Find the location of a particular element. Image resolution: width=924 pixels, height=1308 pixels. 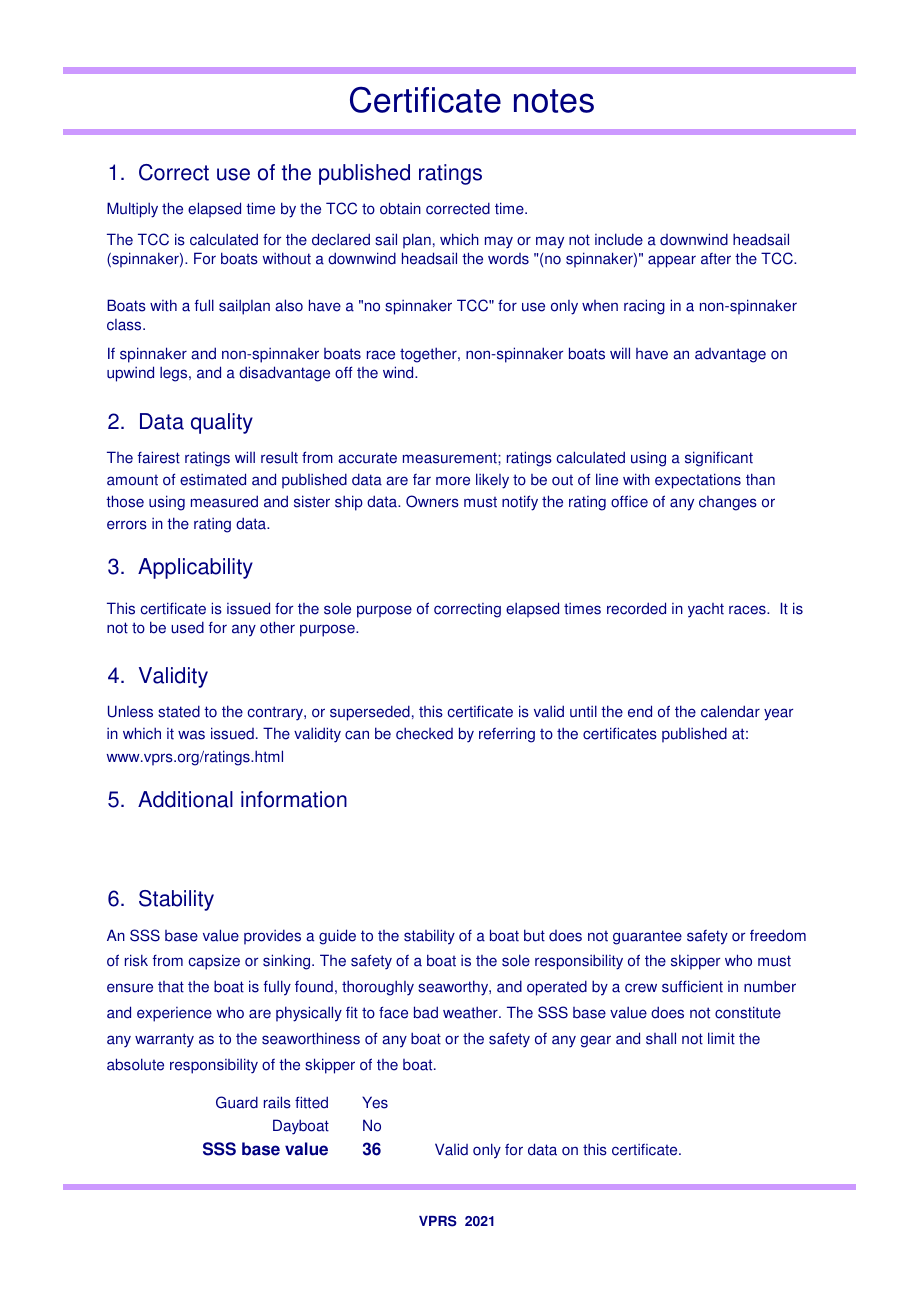

yacht is located at coordinates (706, 610).
